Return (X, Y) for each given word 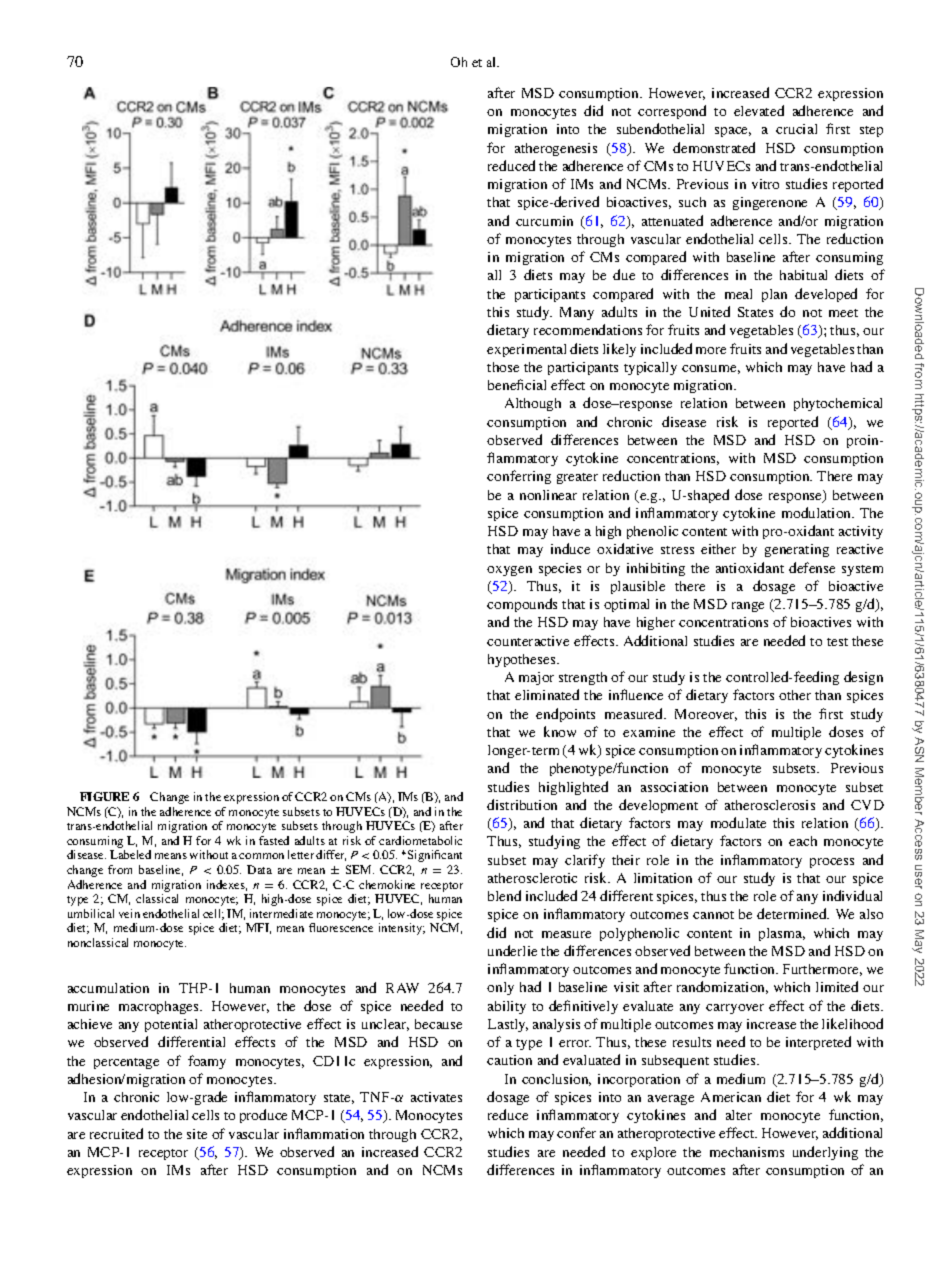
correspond (672, 112)
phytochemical (838, 404)
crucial (796, 129)
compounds (522, 605)
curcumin (544, 221)
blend (504, 895)
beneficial (517, 384)
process (832, 863)
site (197, 1134)
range (748, 607)
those (503, 367)
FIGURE (104, 796)
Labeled (130, 854)
